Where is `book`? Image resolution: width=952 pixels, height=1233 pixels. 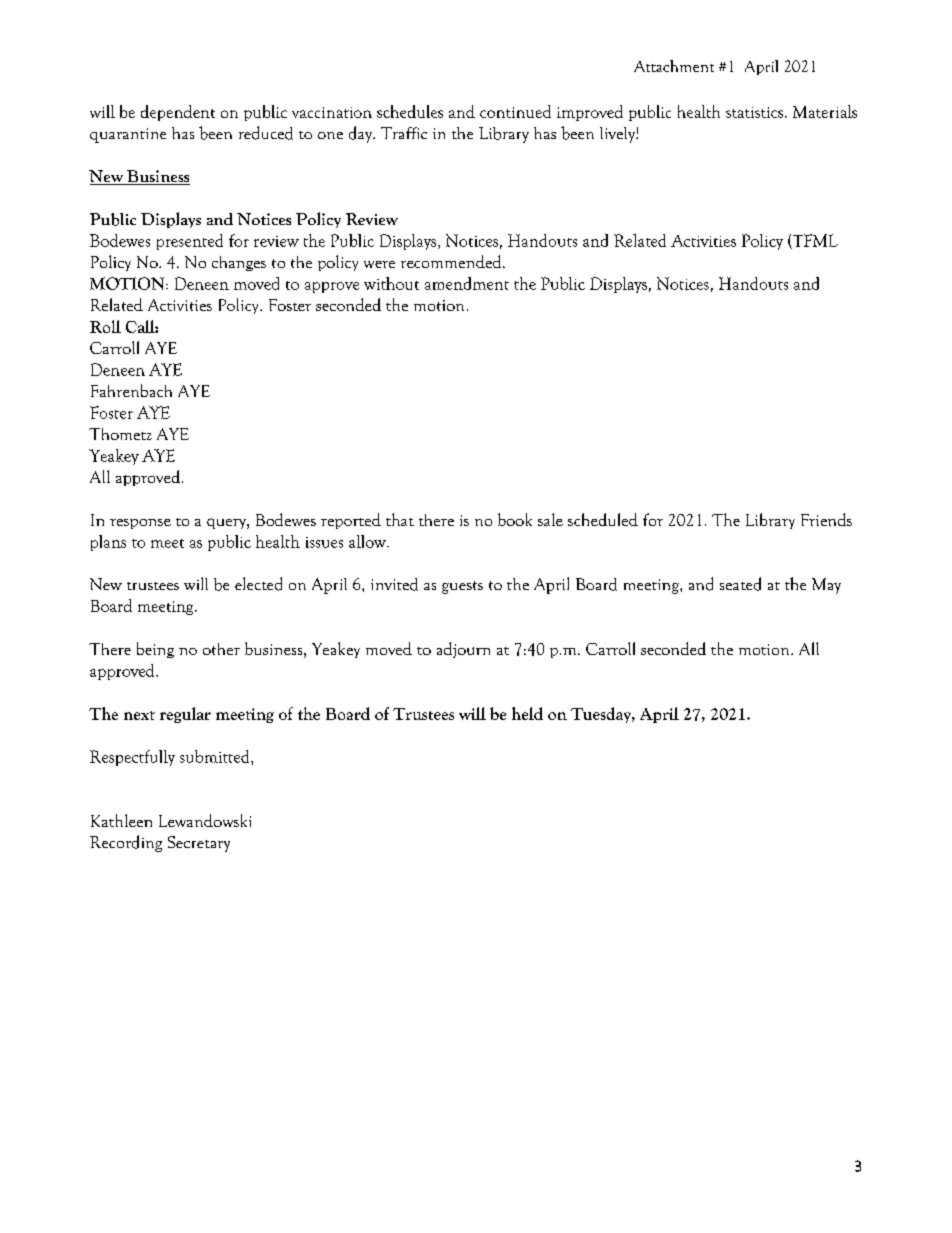
book is located at coordinates (515, 519).
